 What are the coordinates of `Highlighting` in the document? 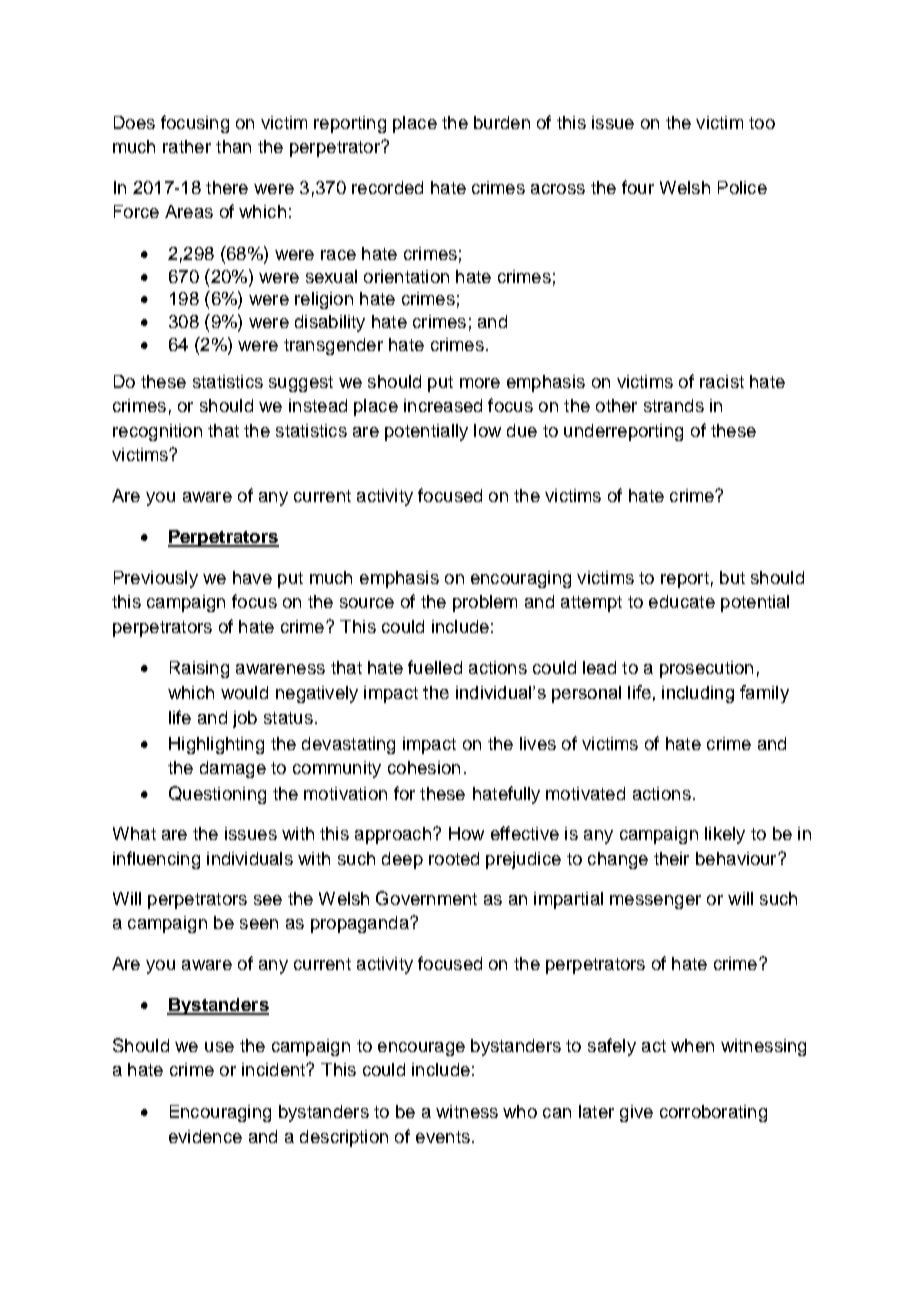 It's located at (216, 745).
